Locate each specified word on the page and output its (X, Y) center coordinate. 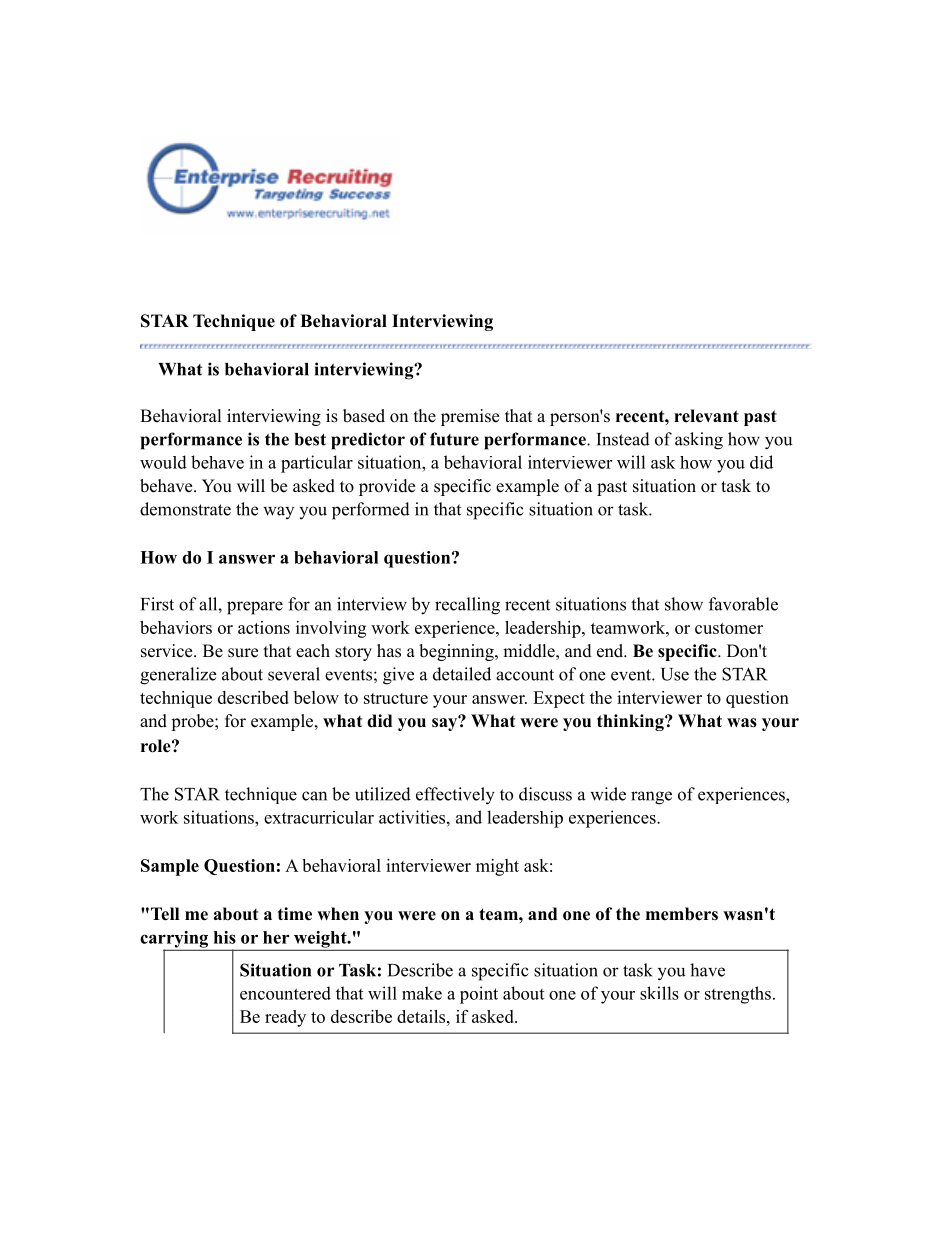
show (684, 604)
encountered (285, 993)
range (651, 798)
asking (699, 441)
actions (264, 627)
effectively (455, 796)
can (314, 796)
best (310, 439)
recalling (467, 606)
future (454, 439)
